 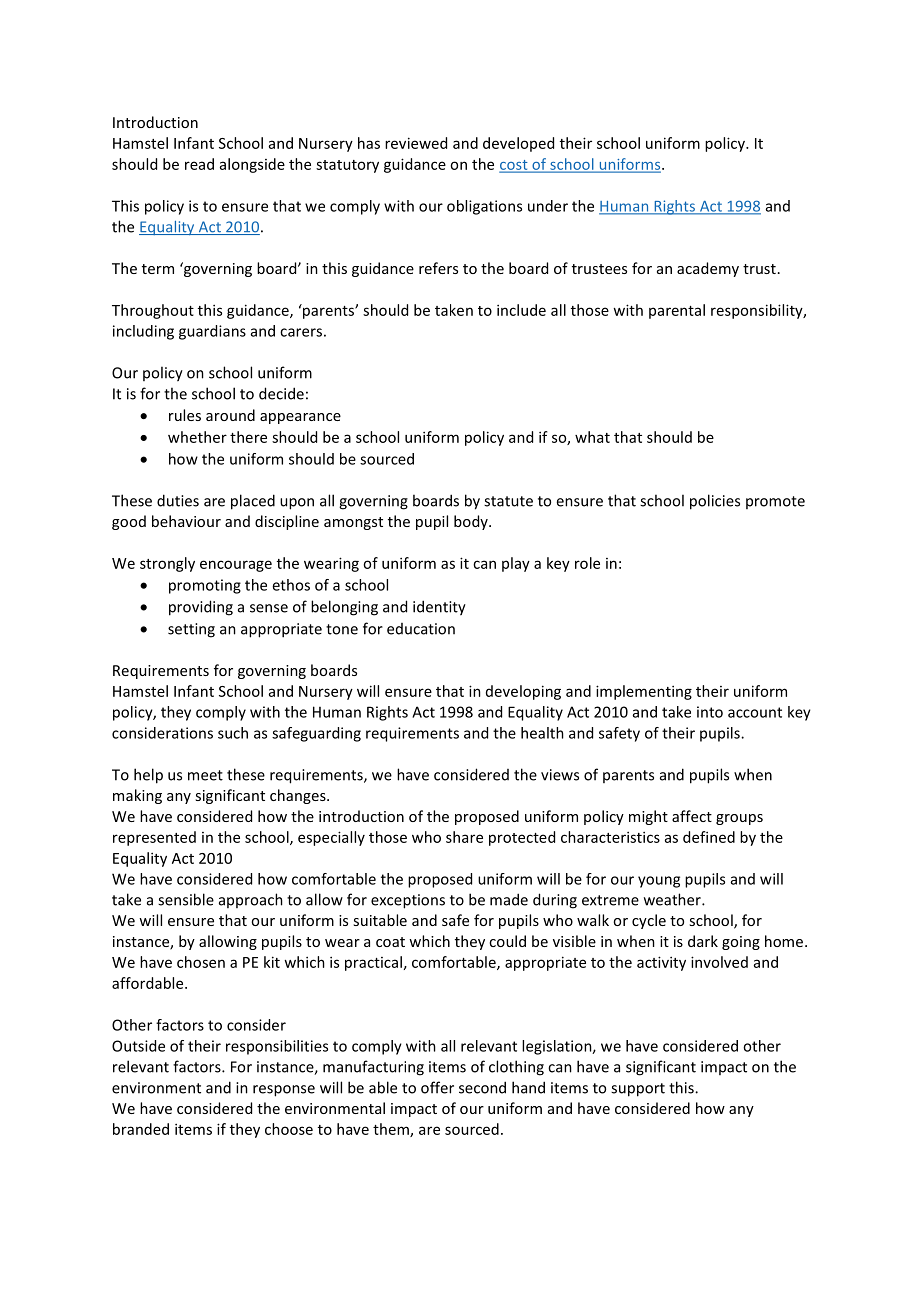 What do you see at coordinates (199, 164) in the image?
I see `read` at bounding box center [199, 164].
